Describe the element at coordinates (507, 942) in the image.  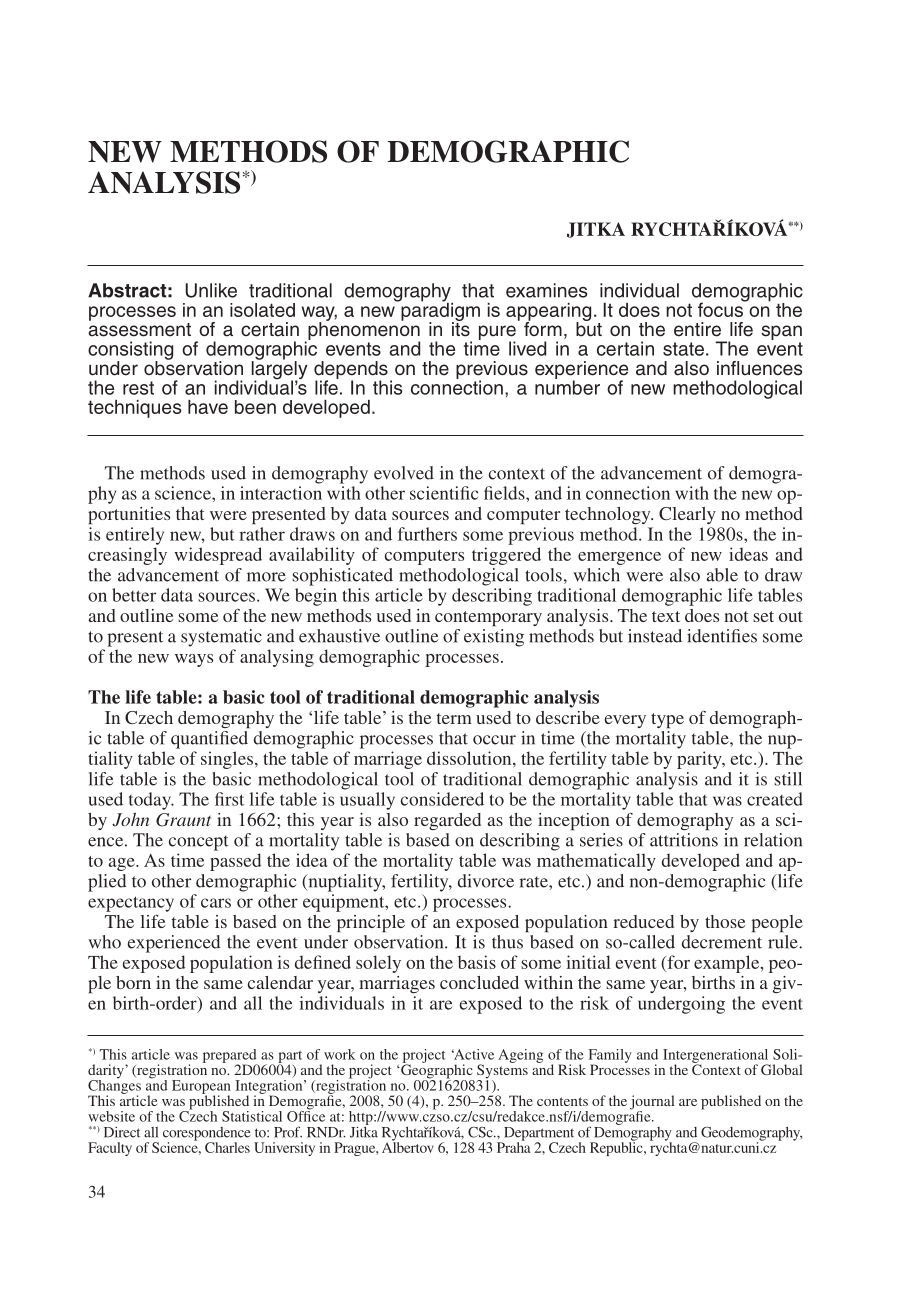
I see `thus` at that location.
